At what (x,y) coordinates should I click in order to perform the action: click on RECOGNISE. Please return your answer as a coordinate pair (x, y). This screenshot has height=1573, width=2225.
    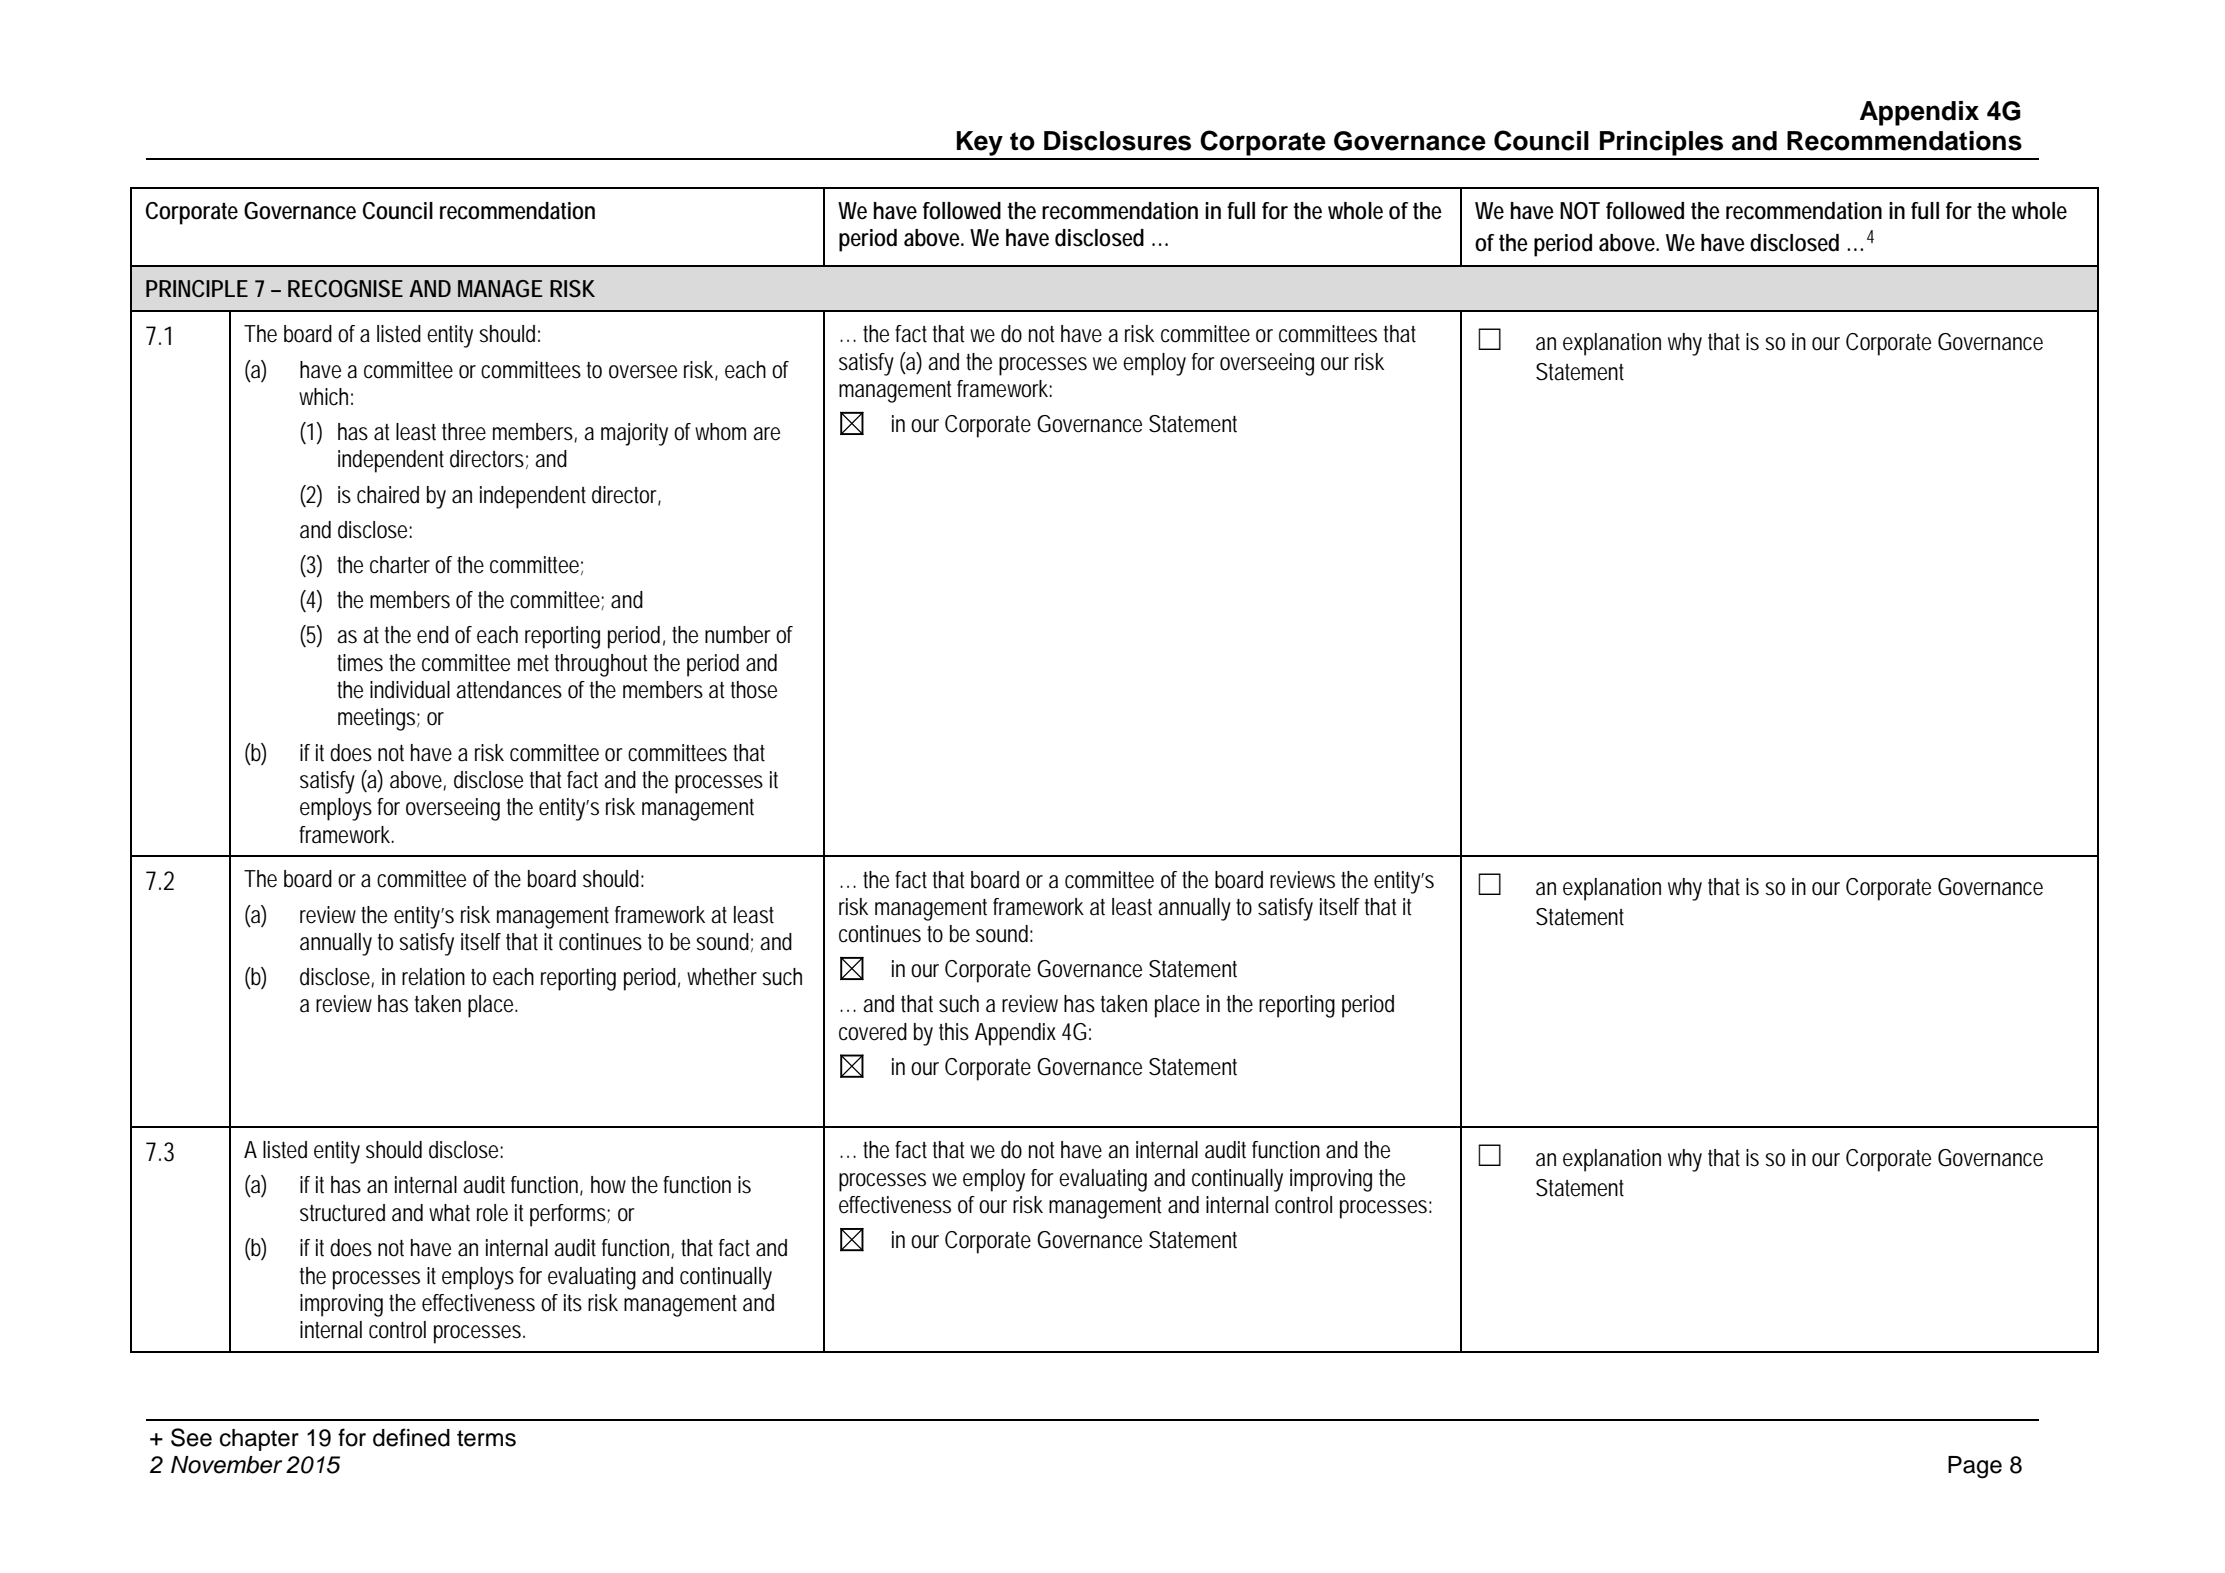
    Looking at the image, I should click on (345, 289).
